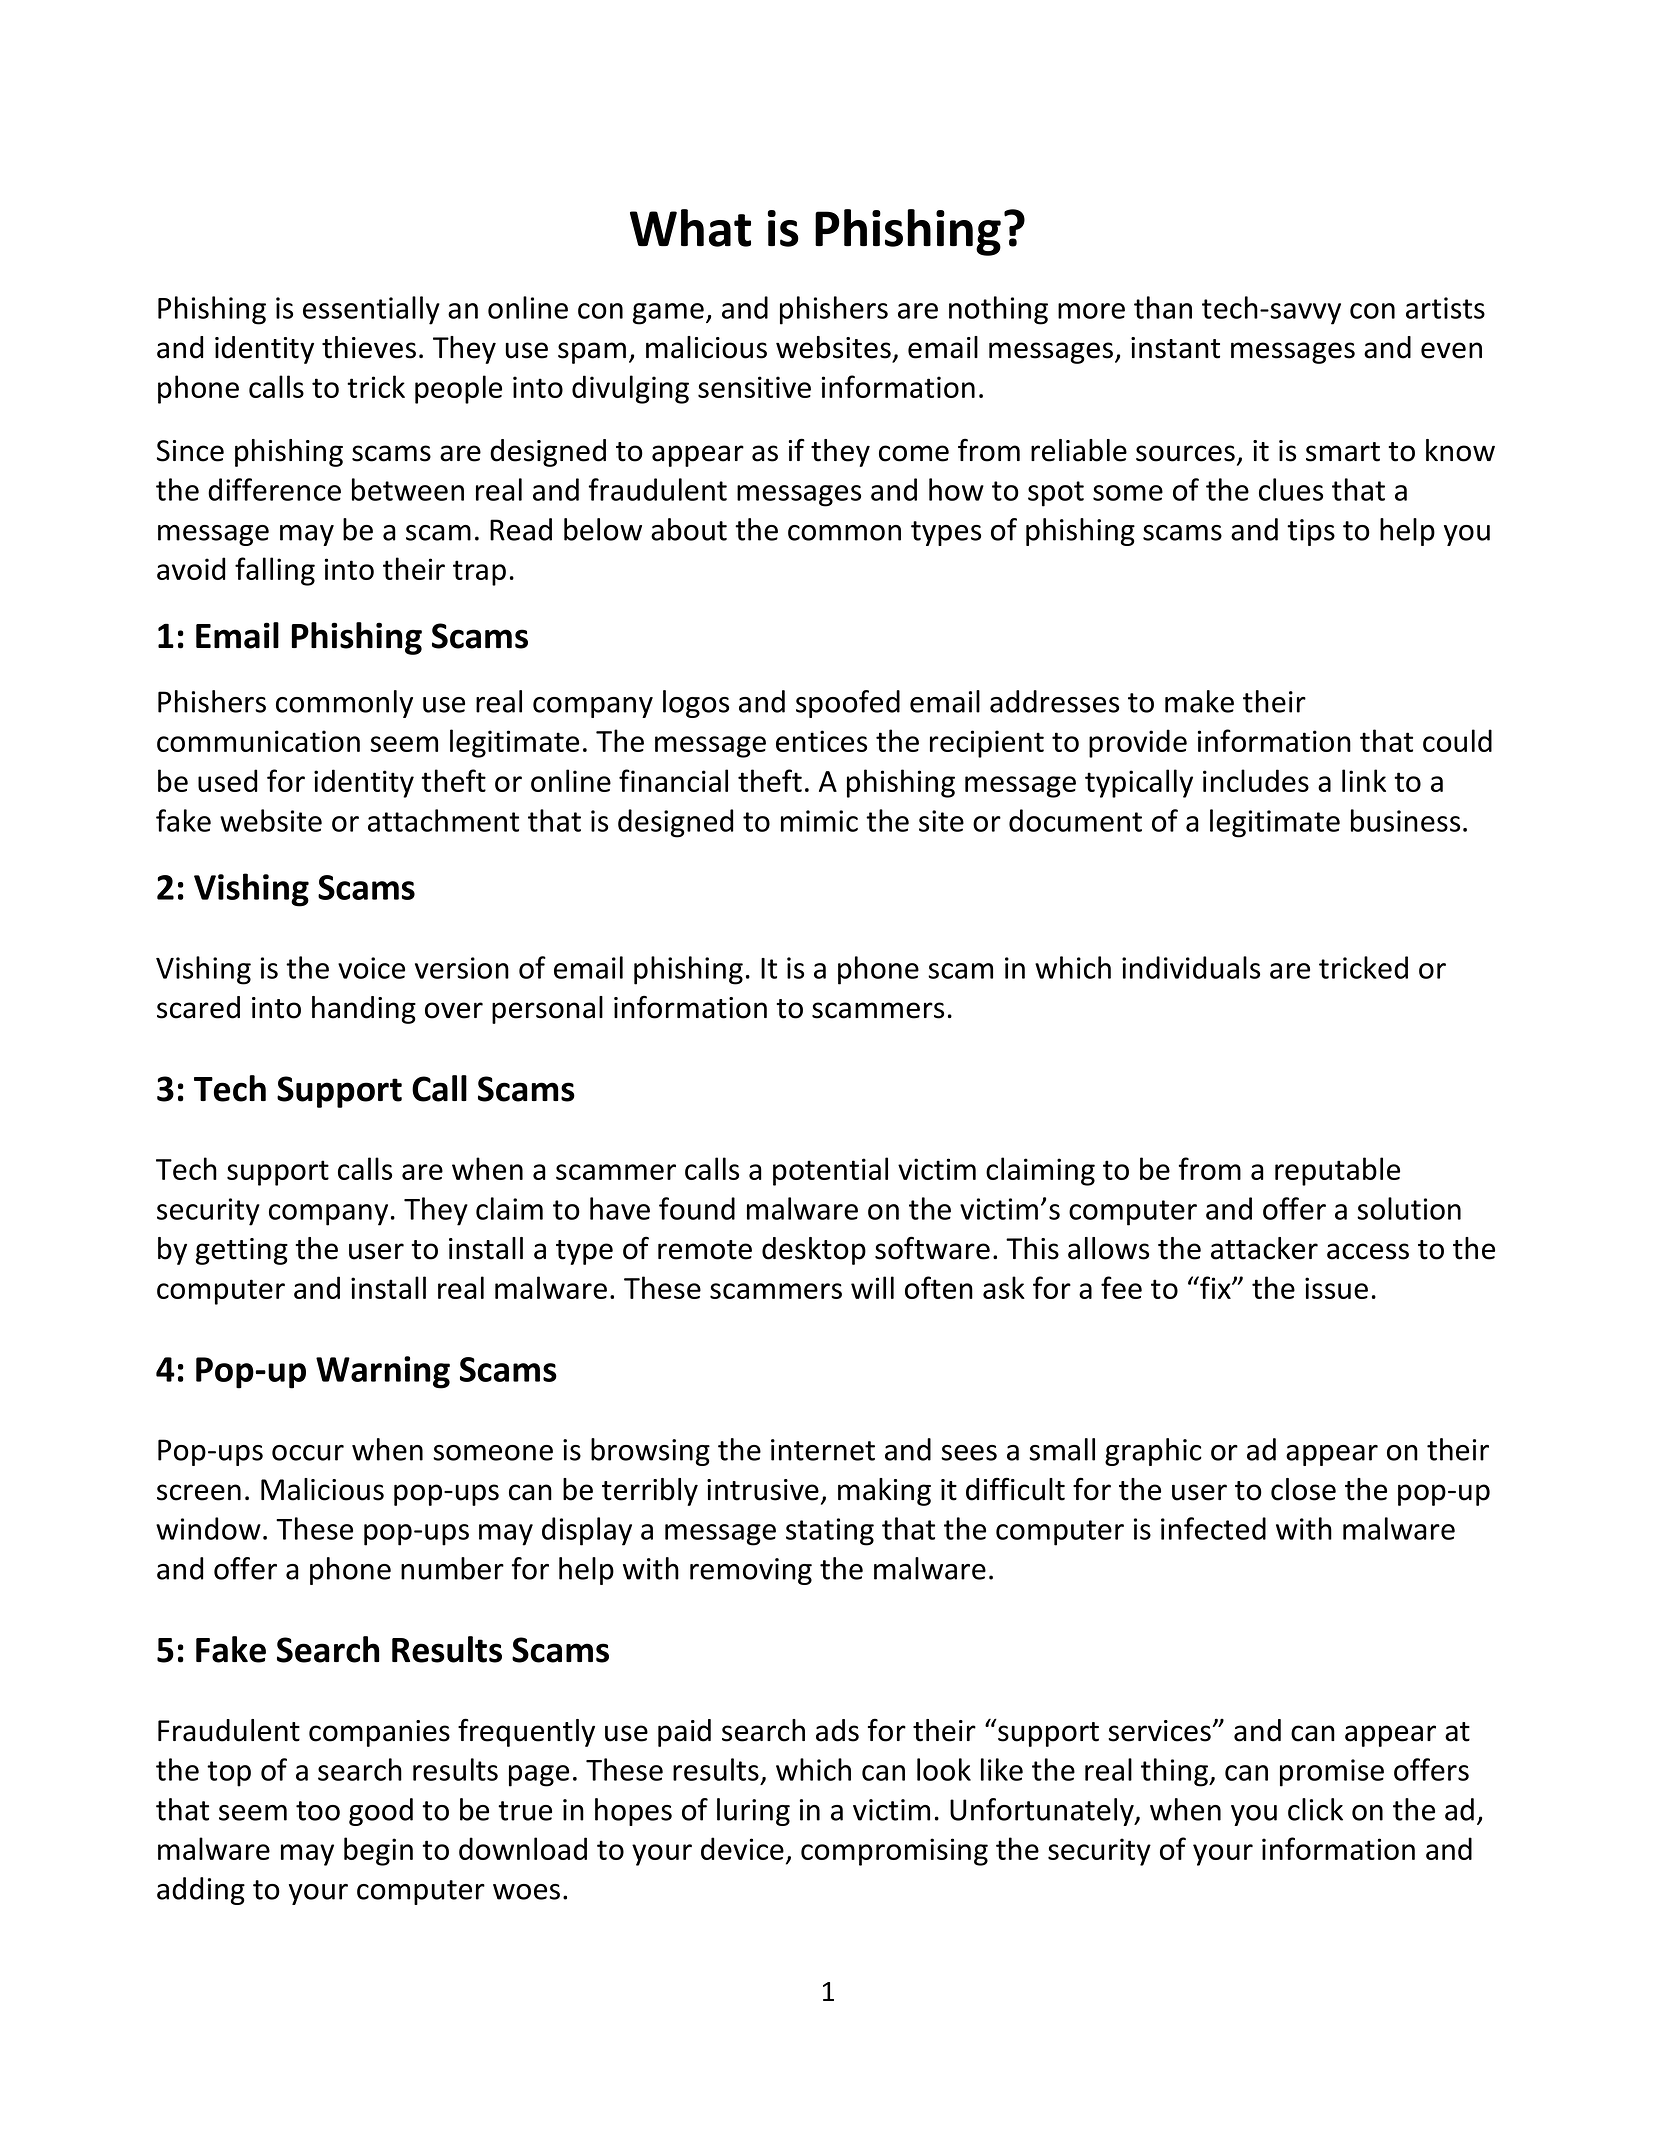  Describe the element at coordinates (1315, 1809) in the screenshot. I see `click` at that location.
